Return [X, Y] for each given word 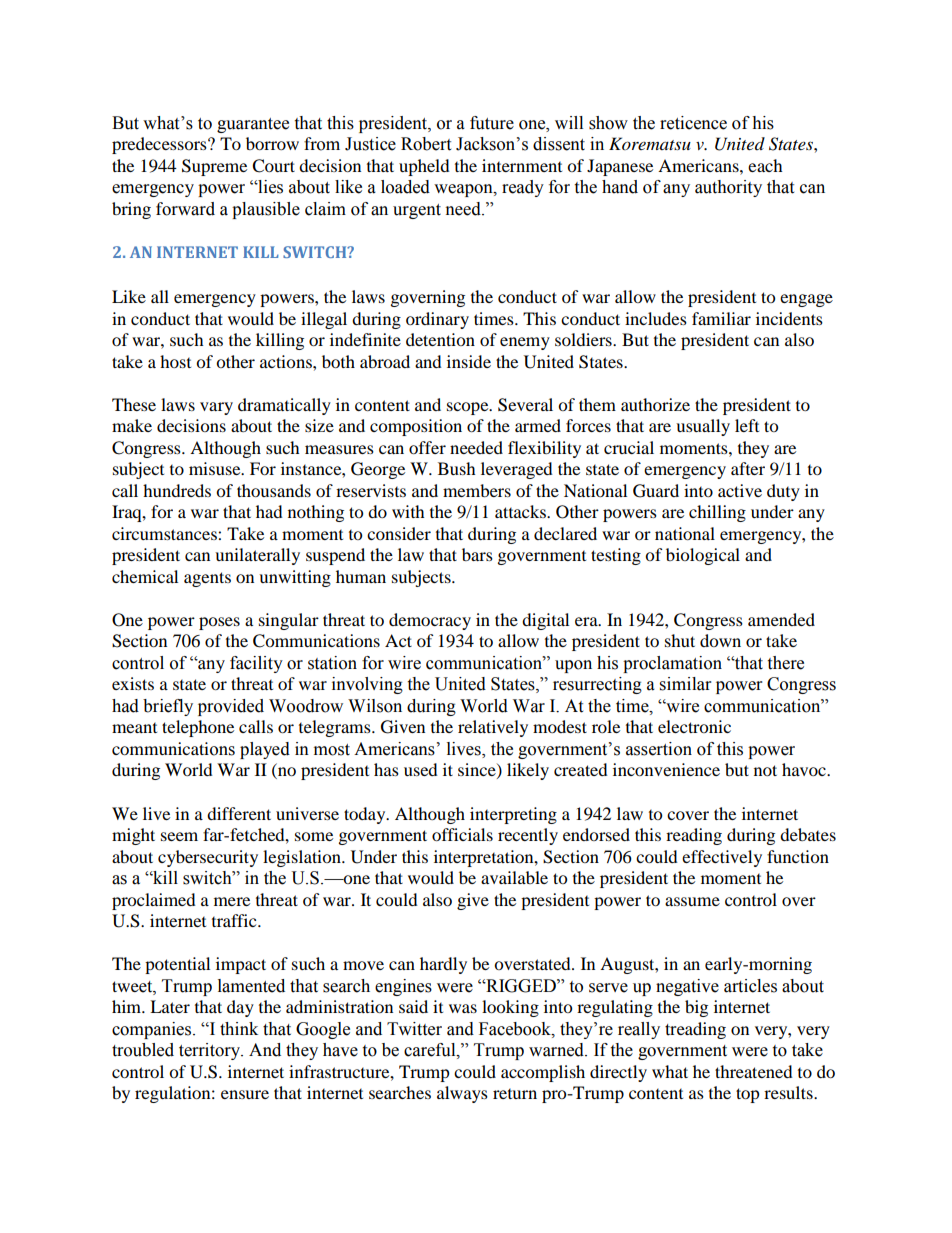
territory [211, 1051]
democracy [430, 621]
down [720, 640]
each [765, 165]
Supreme [214, 167]
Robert [426, 144]
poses [219, 623]
